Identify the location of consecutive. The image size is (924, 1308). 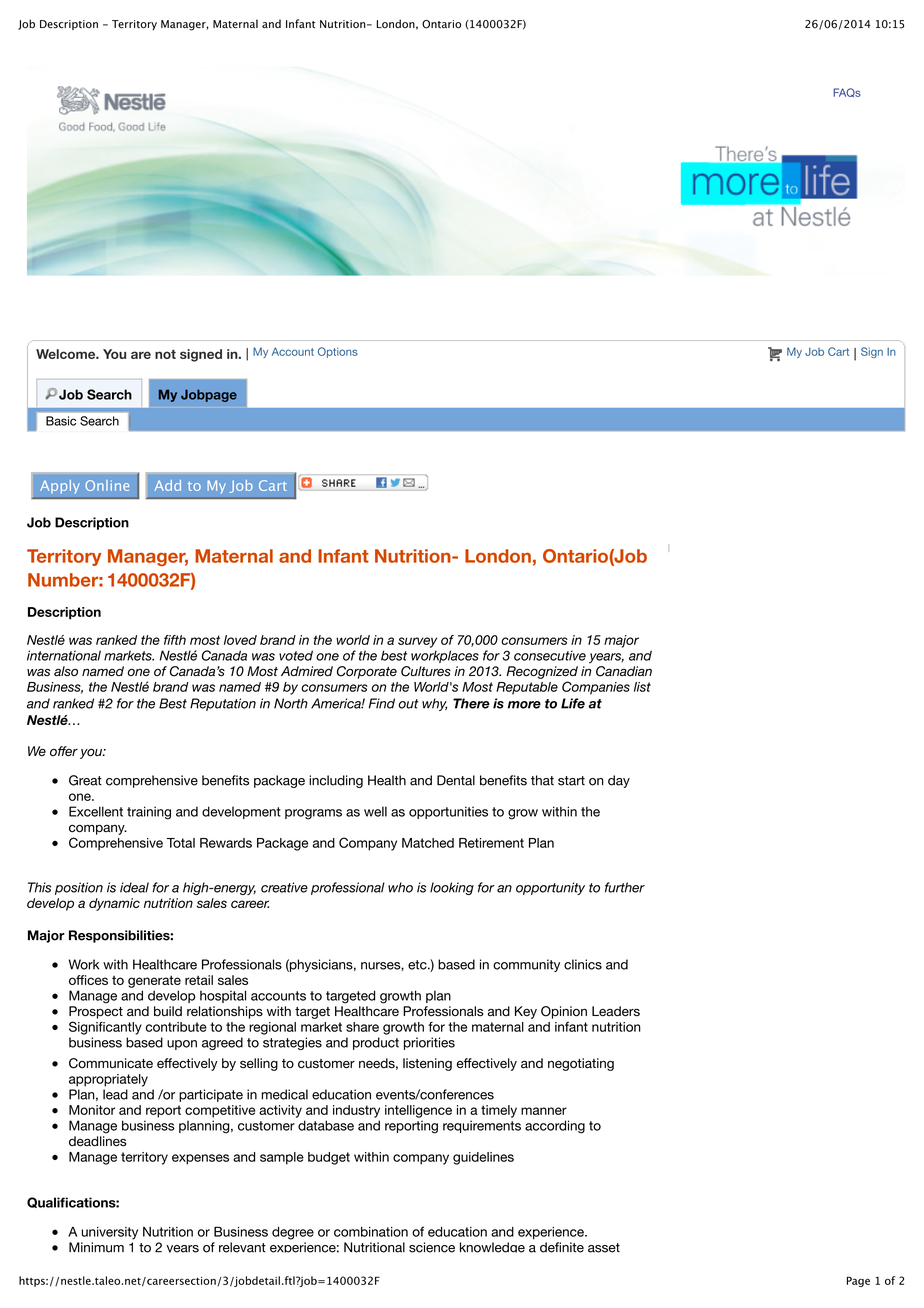
(550, 655).
